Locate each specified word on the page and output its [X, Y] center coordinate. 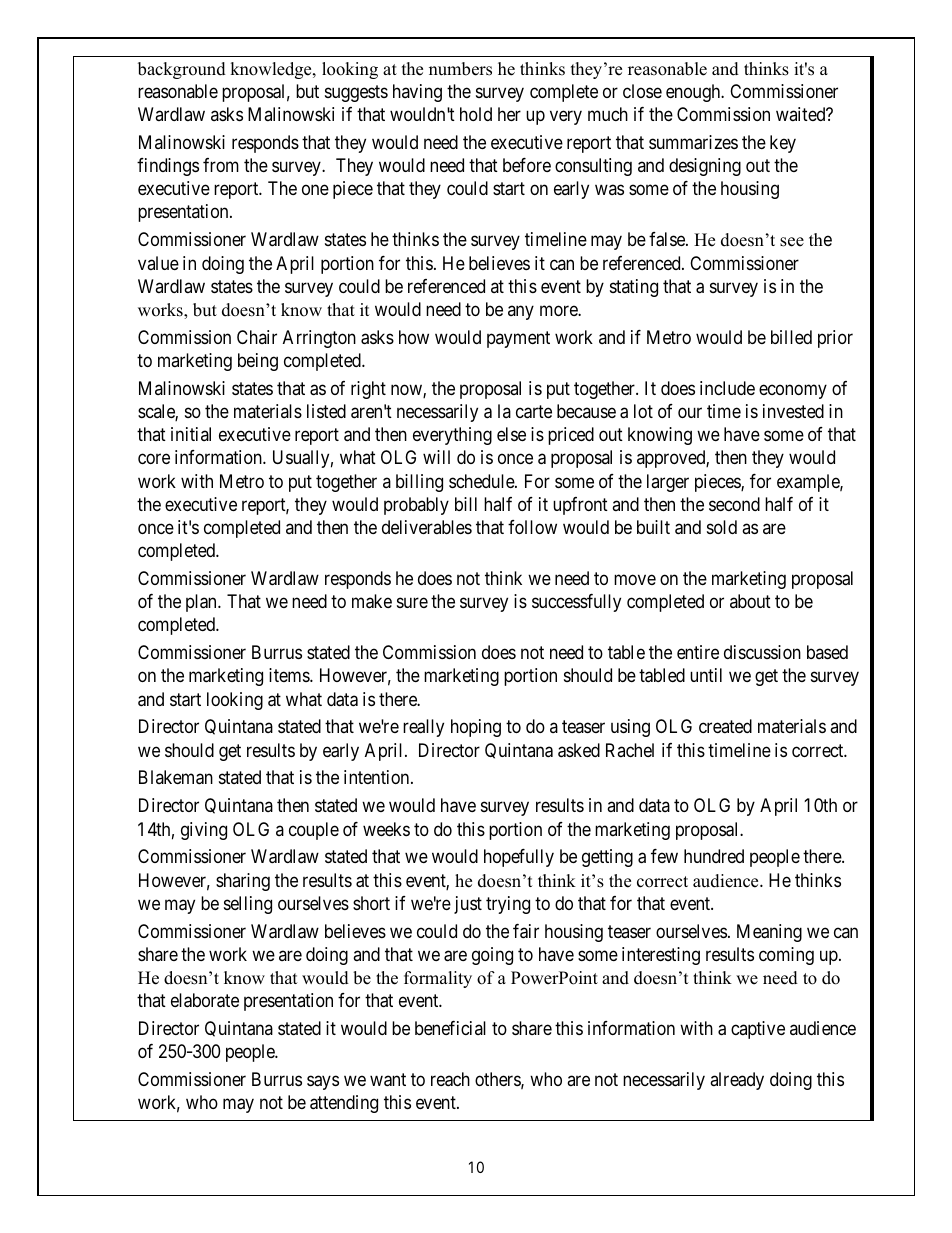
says [323, 1083]
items [290, 675]
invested [793, 411]
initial [191, 434]
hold [476, 114]
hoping [476, 728]
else [511, 434]
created [725, 726]
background [182, 70]
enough [694, 93]
